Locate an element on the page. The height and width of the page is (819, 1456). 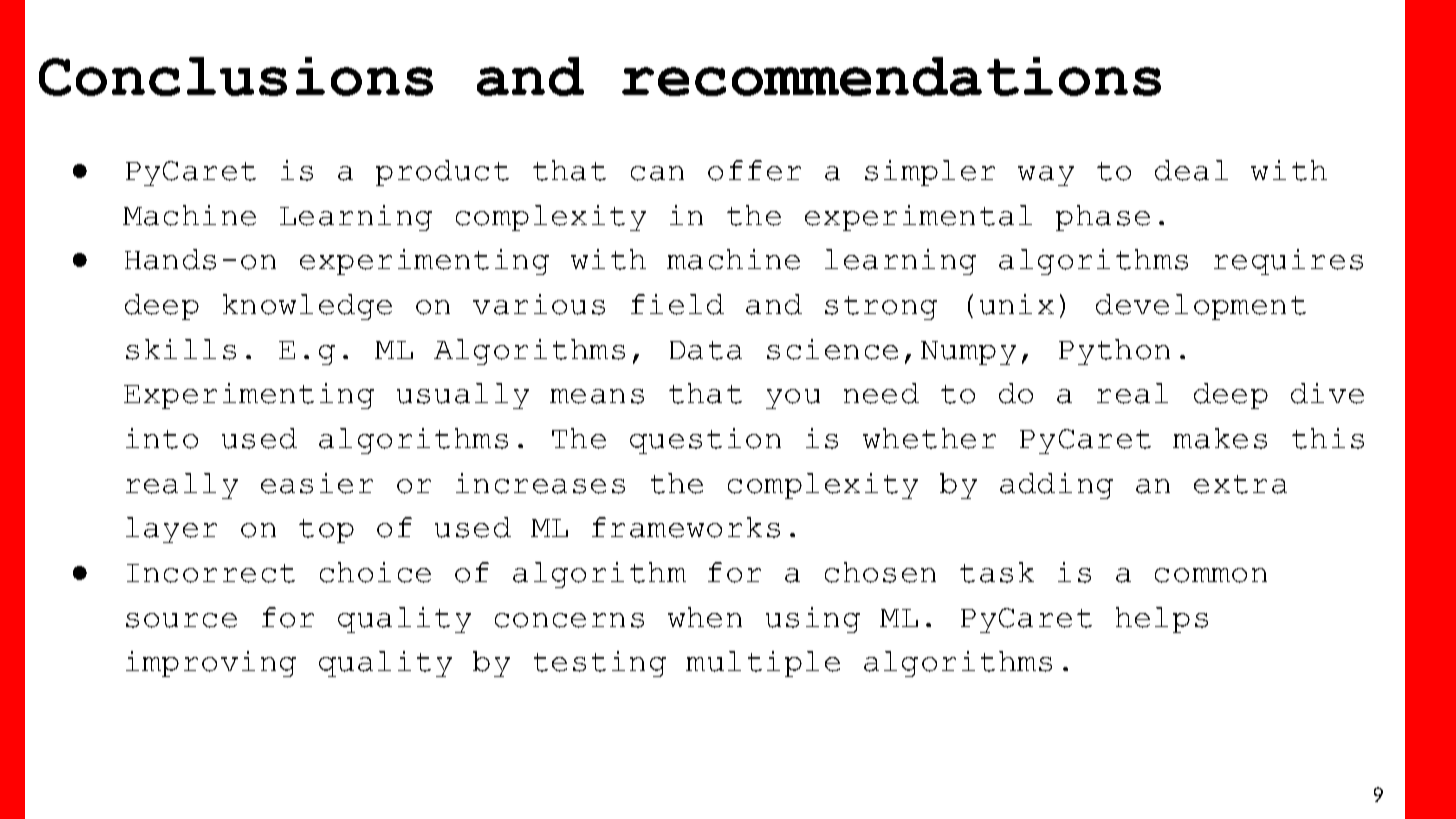
multiple is located at coordinates (763, 664).
